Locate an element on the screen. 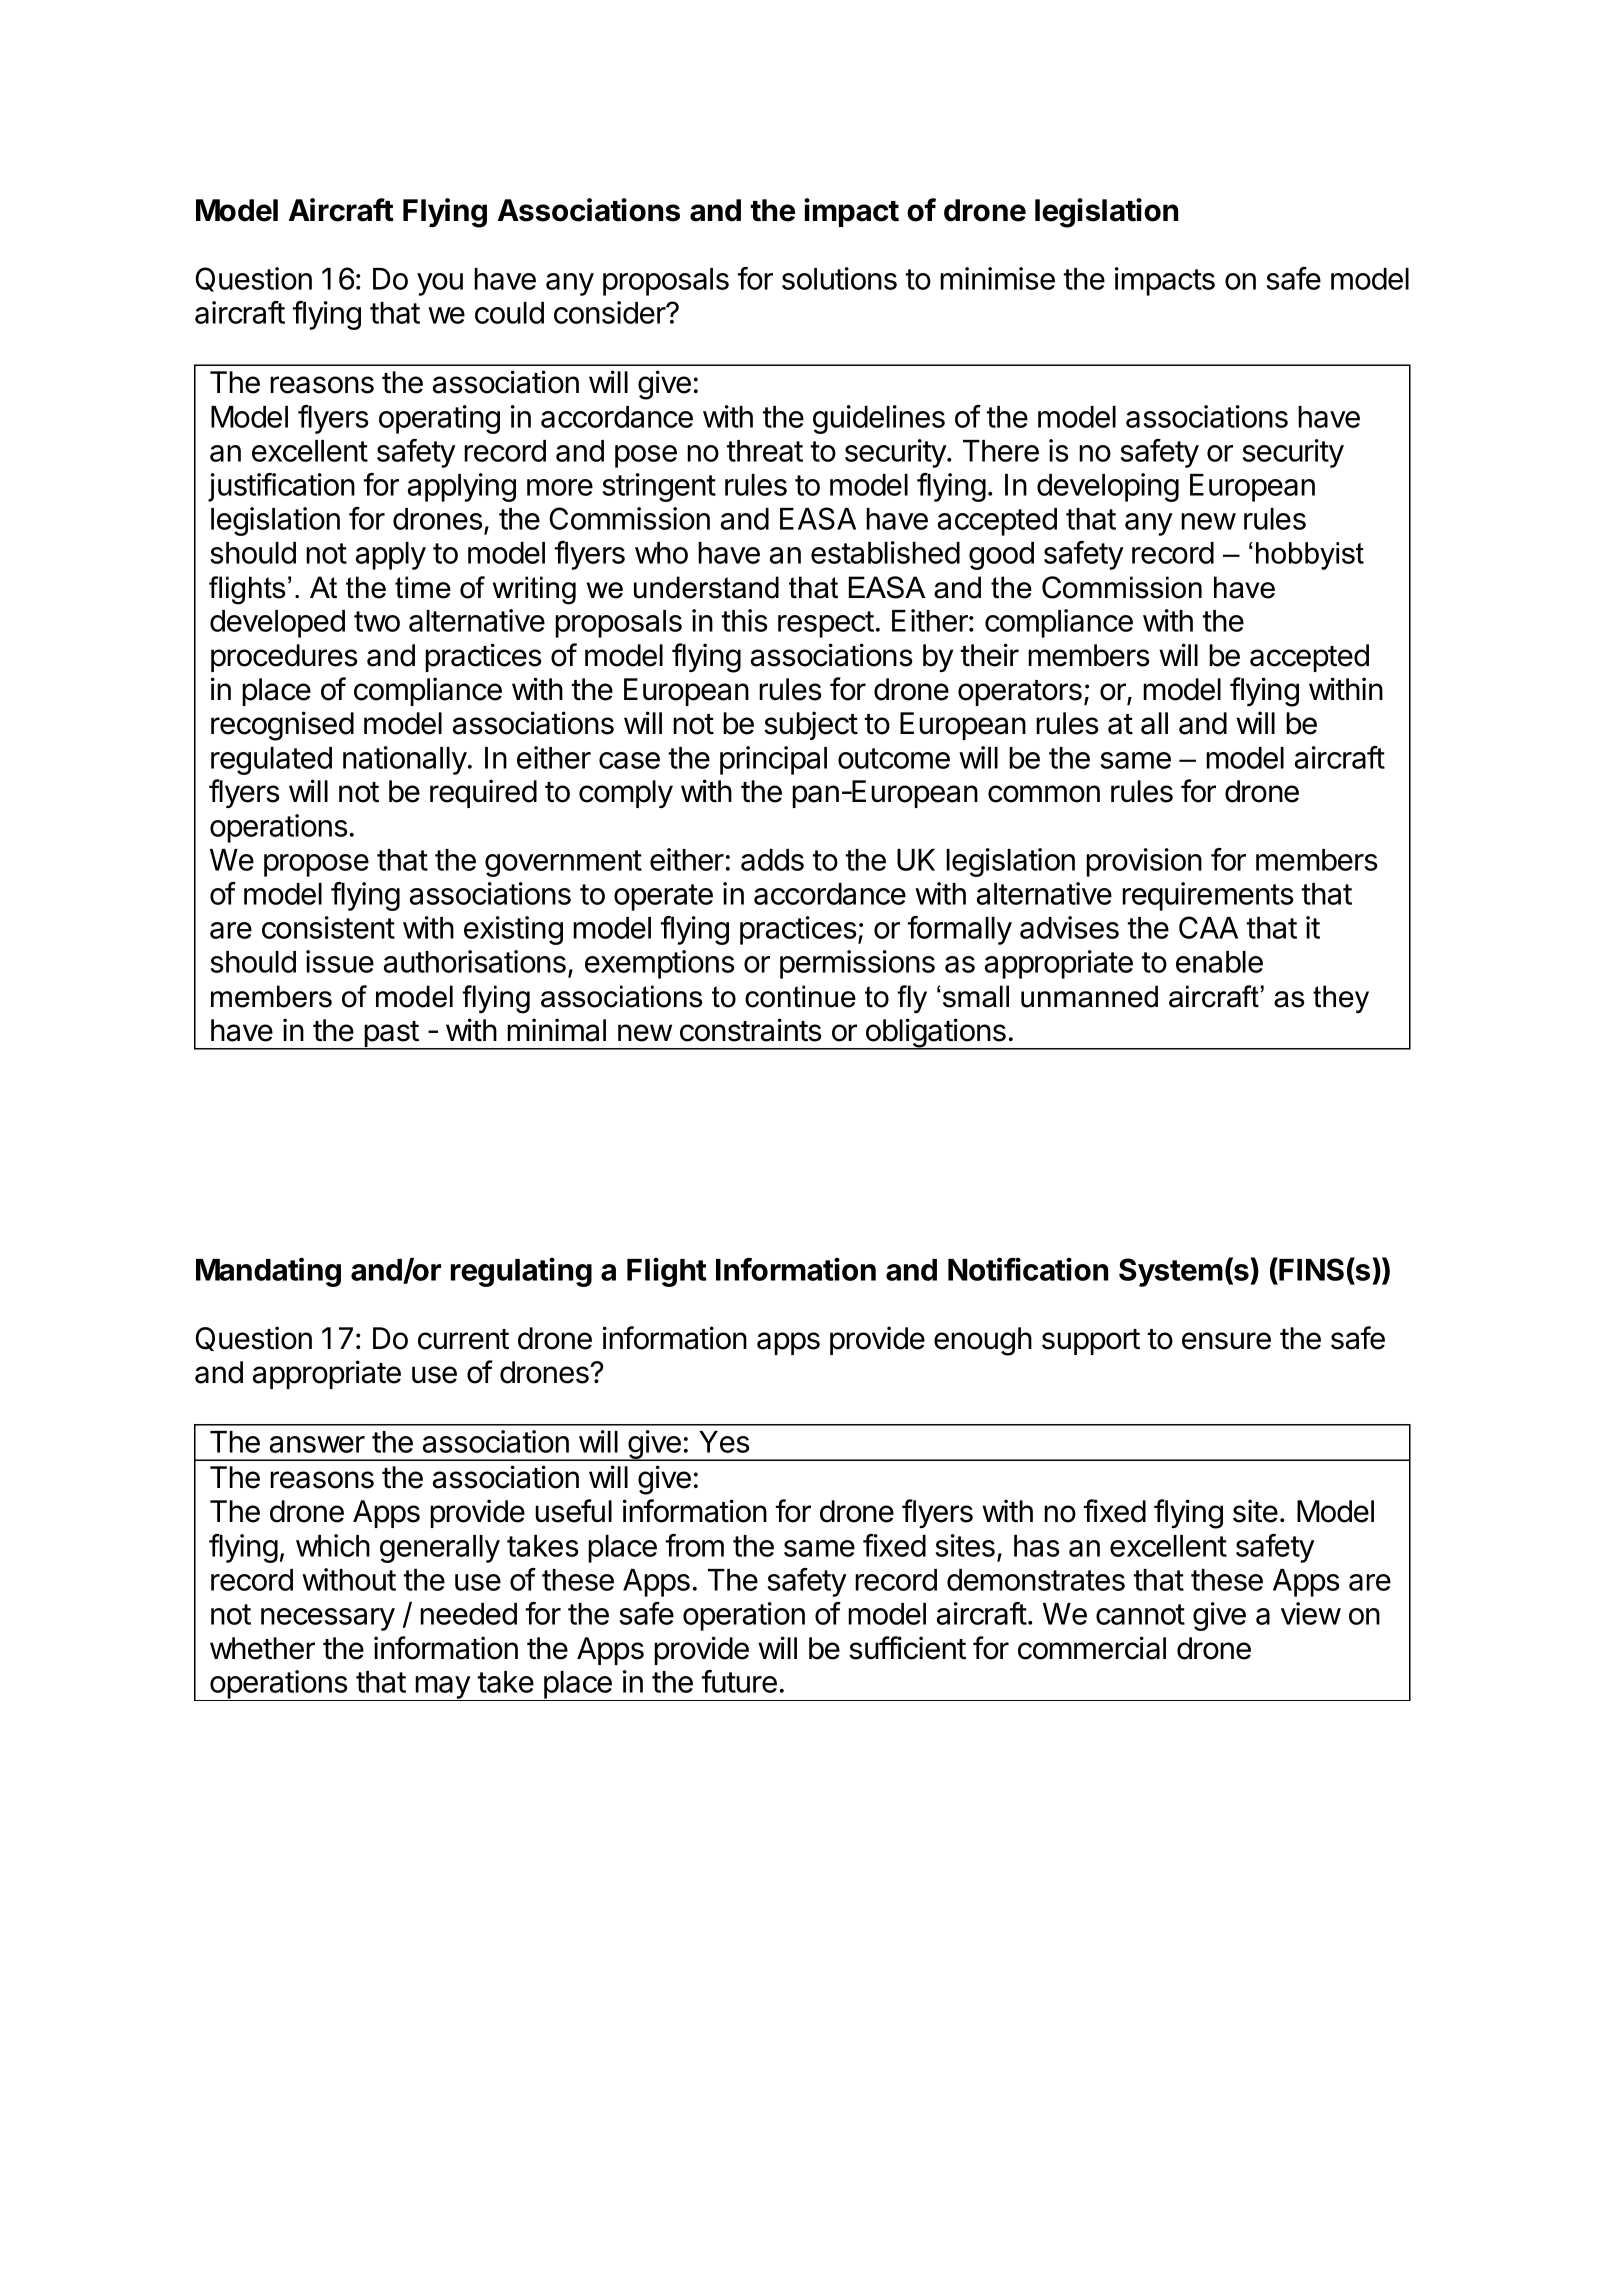  minimise is located at coordinates (997, 278).
